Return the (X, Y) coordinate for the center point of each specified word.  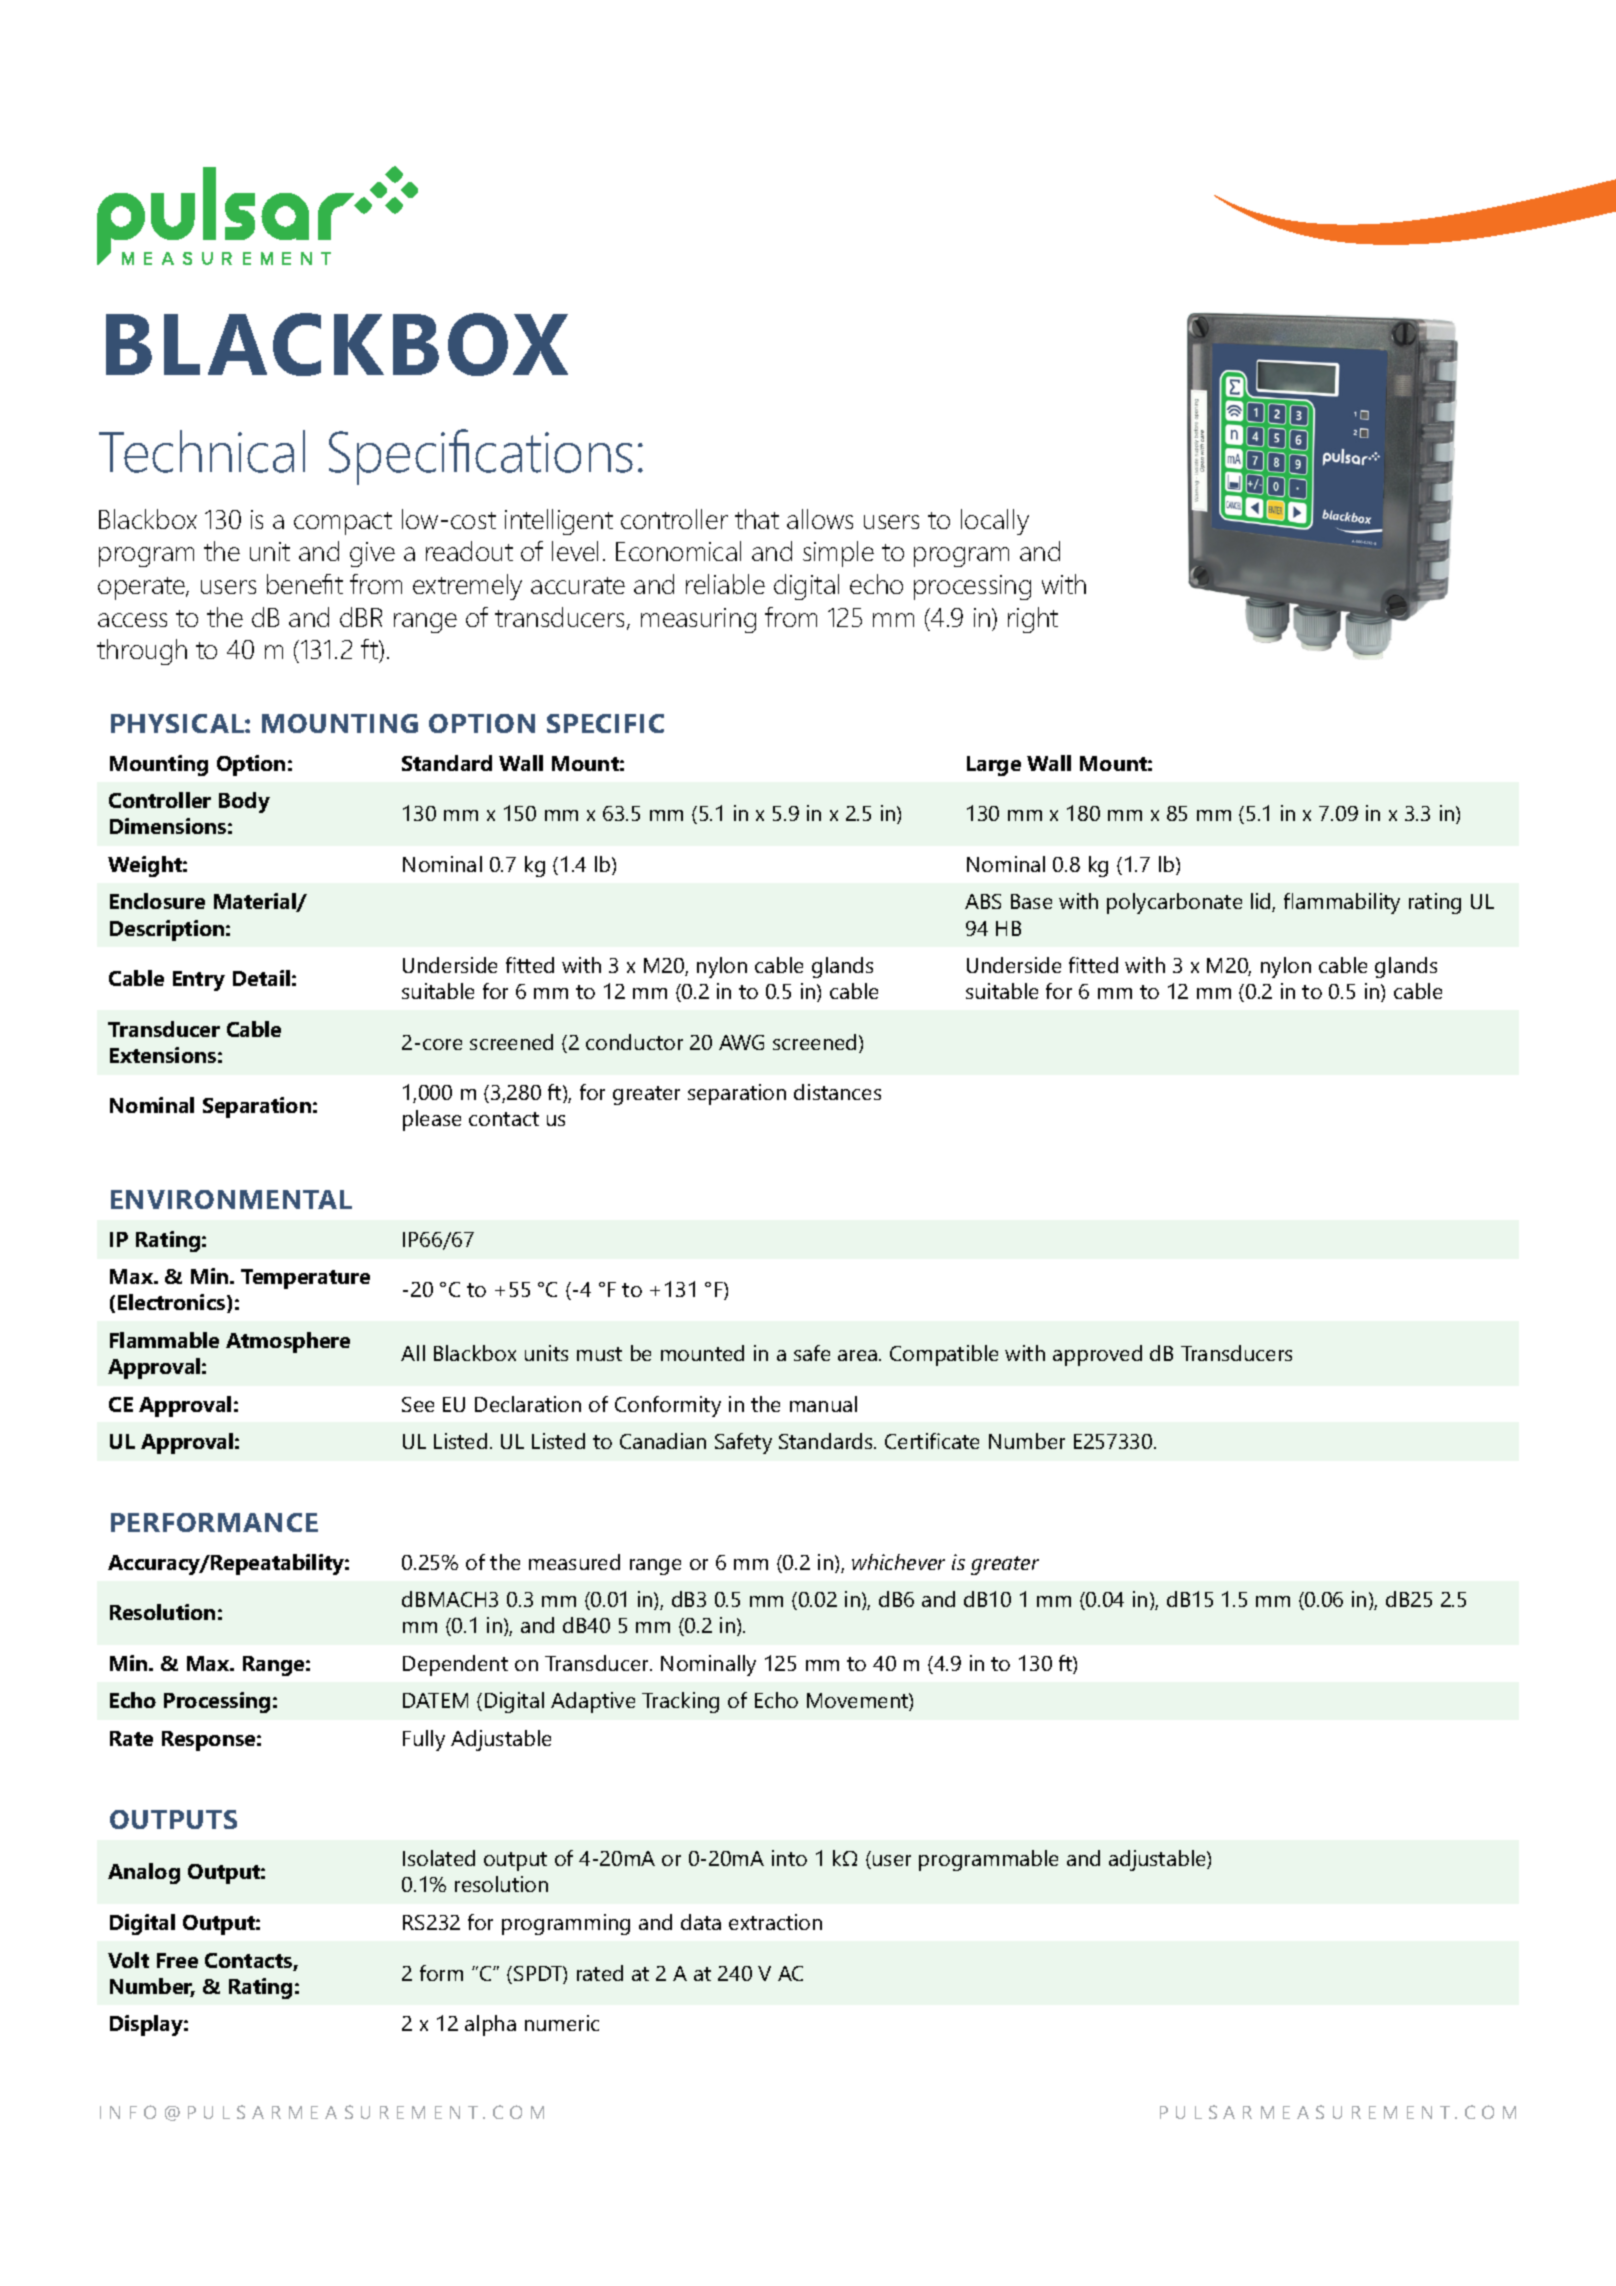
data (701, 1922)
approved (1097, 1355)
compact (343, 523)
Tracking (680, 1702)
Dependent (455, 1665)
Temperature (305, 1279)
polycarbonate (1174, 903)
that (757, 519)
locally (995, 522)
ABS (983, 901)
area (859, 1355)
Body (244, 802)
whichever (898, 1562)
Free (177, 1960)
